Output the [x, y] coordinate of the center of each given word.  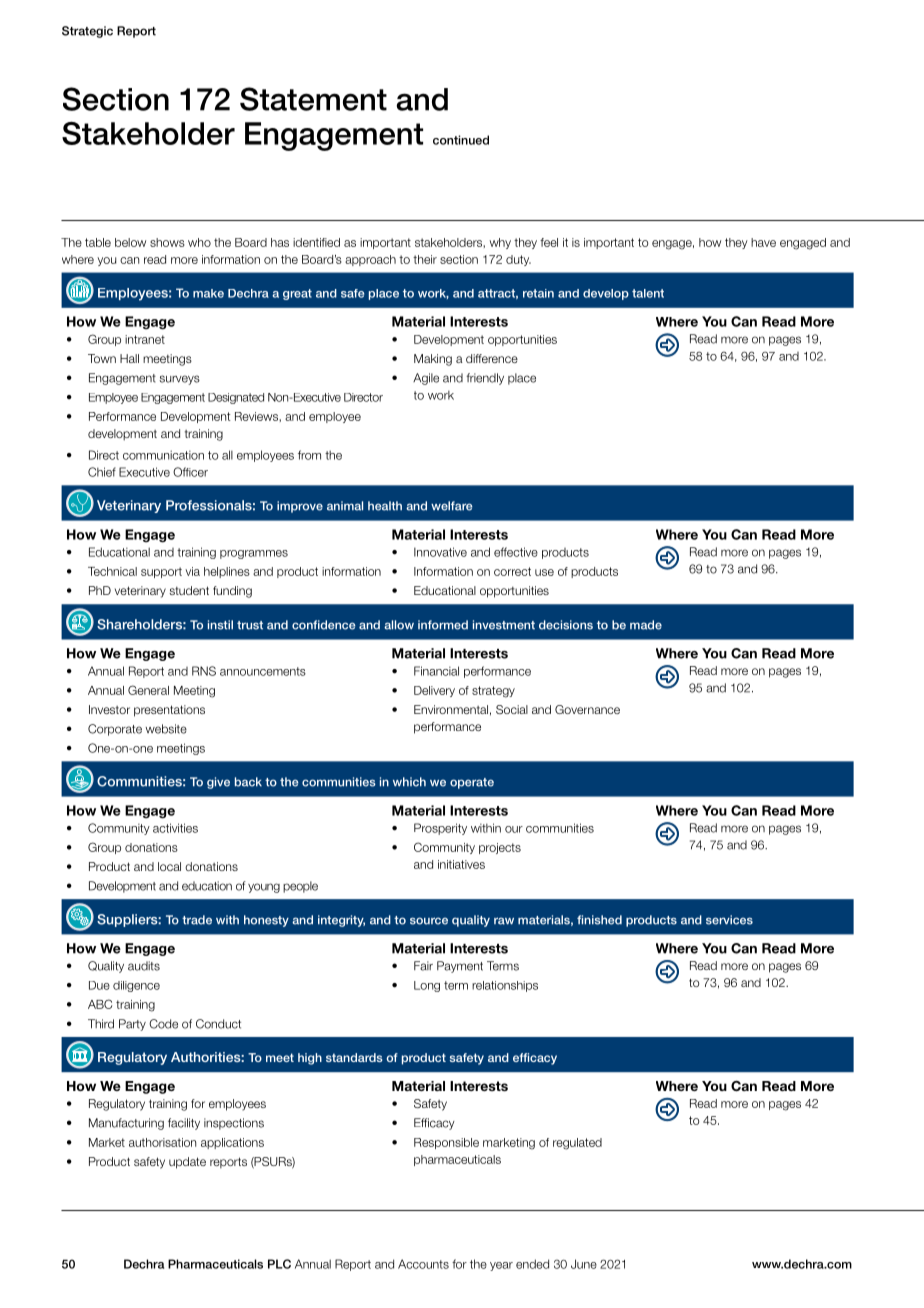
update [187, 1163]
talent [648, 293]
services [729, 920]
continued [461, 140]
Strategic [87, 32]
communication [163, 455]
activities [175, 828]
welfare [452, 506]
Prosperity [440, 829]
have [763, 242]
